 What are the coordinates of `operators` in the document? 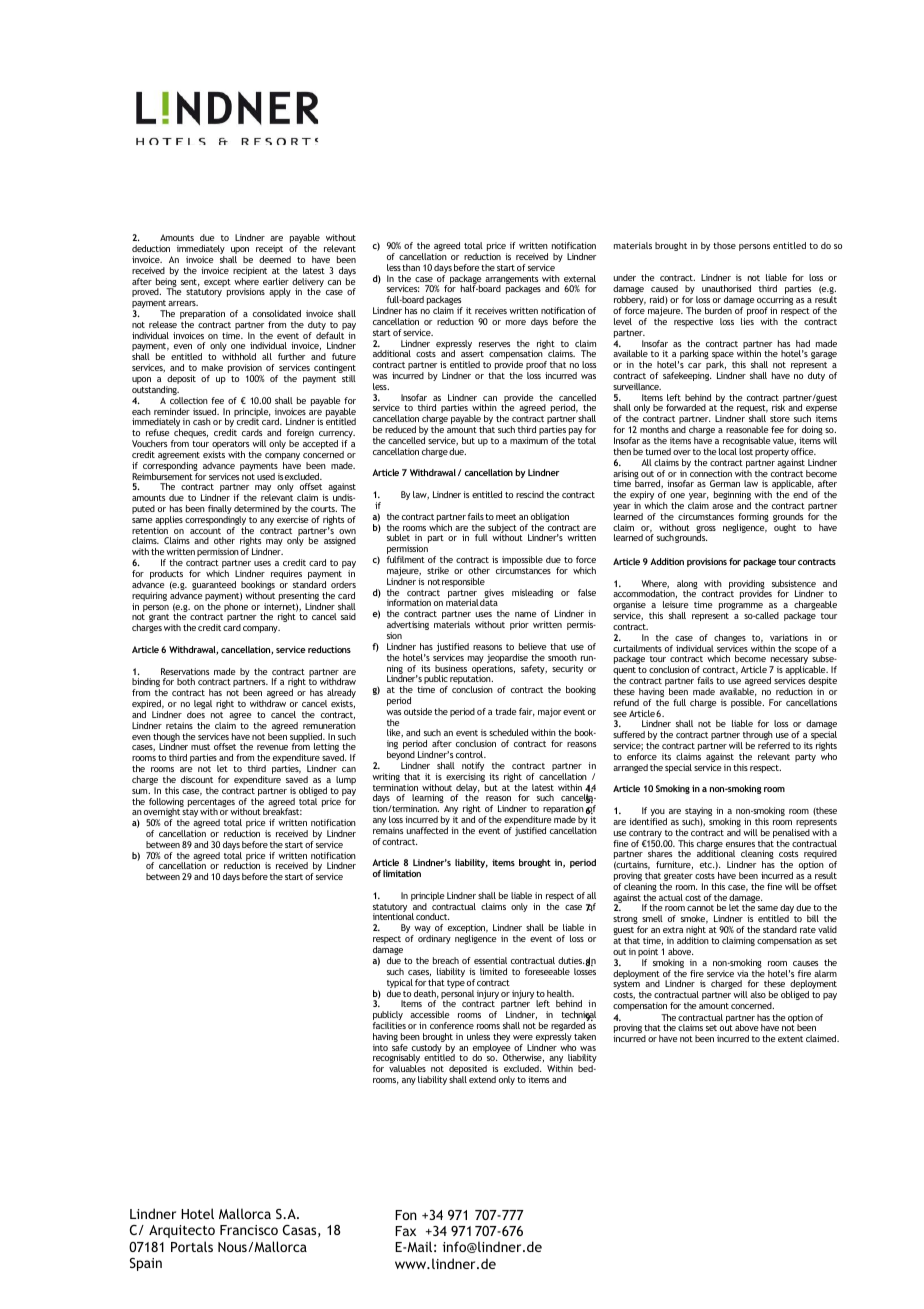 It's located at (230, 446).
